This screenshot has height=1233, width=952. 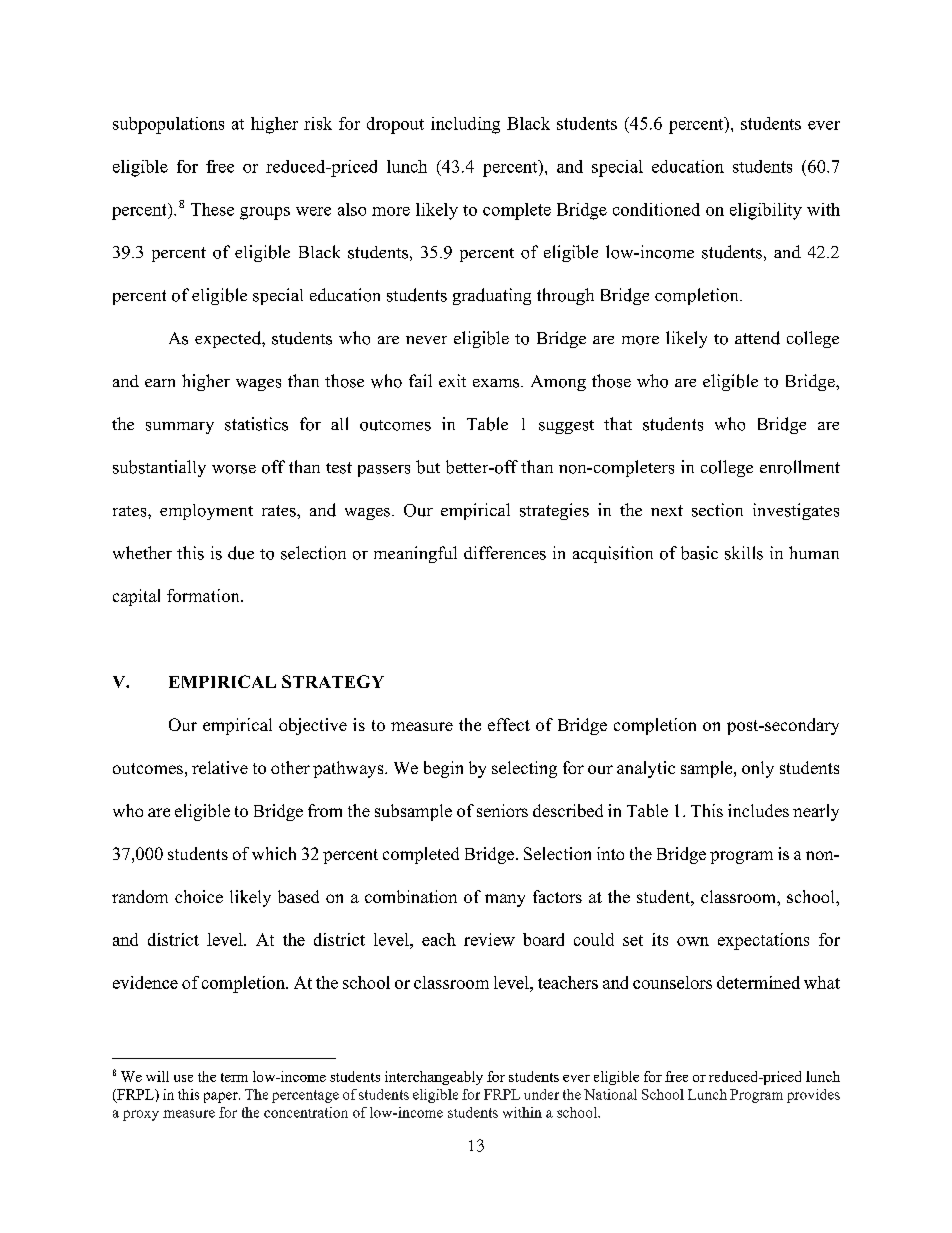 What do you see at coordinates (443, 769) in the screenshot?
I see `begin` at bounding box center [443, 769].
